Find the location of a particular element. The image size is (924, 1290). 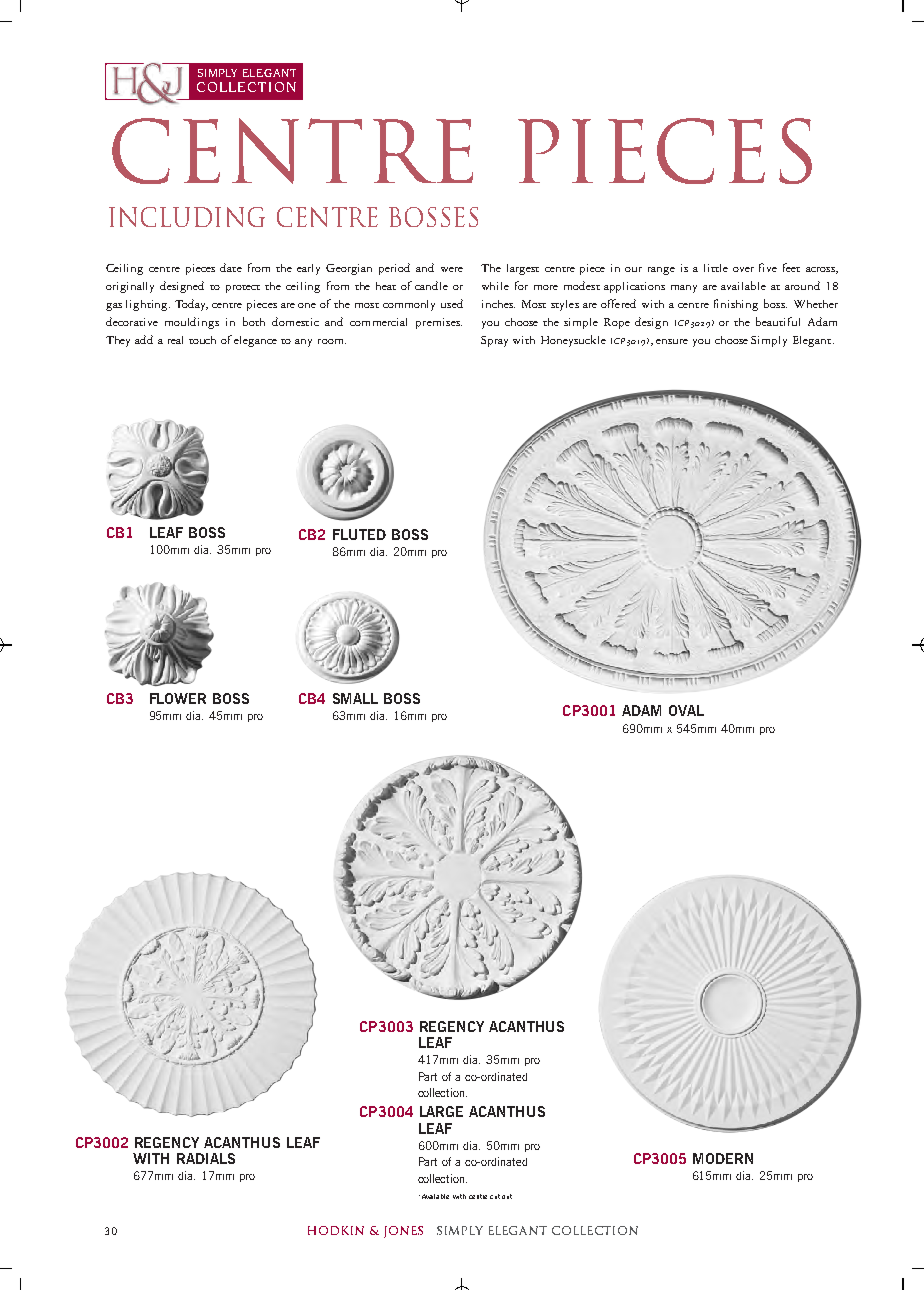

jones is located at coordinates (403, 1232).
